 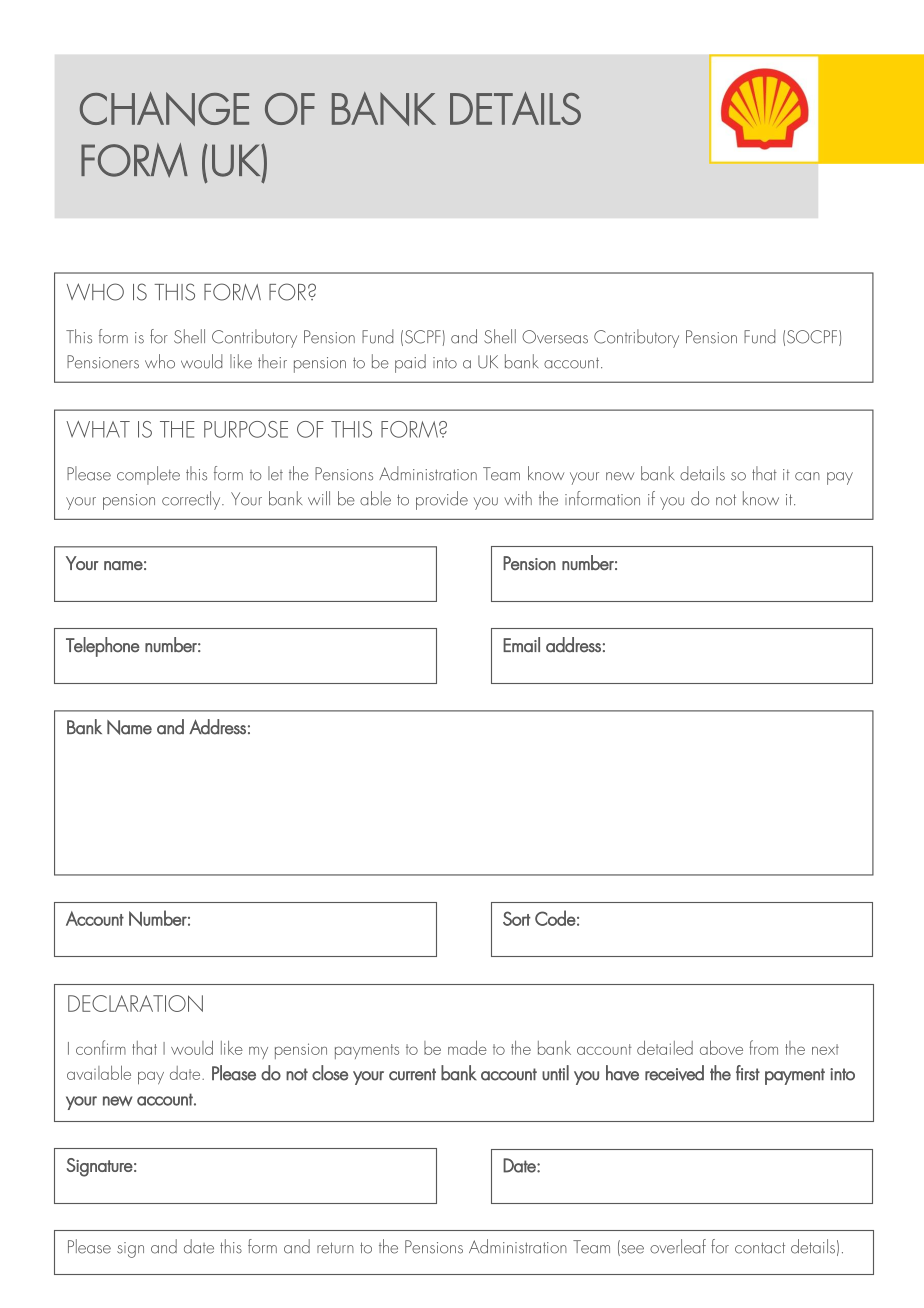 What do you see at coordinates (521, 645) in the document?
I see `Email` at bounding box center [521, 645].
